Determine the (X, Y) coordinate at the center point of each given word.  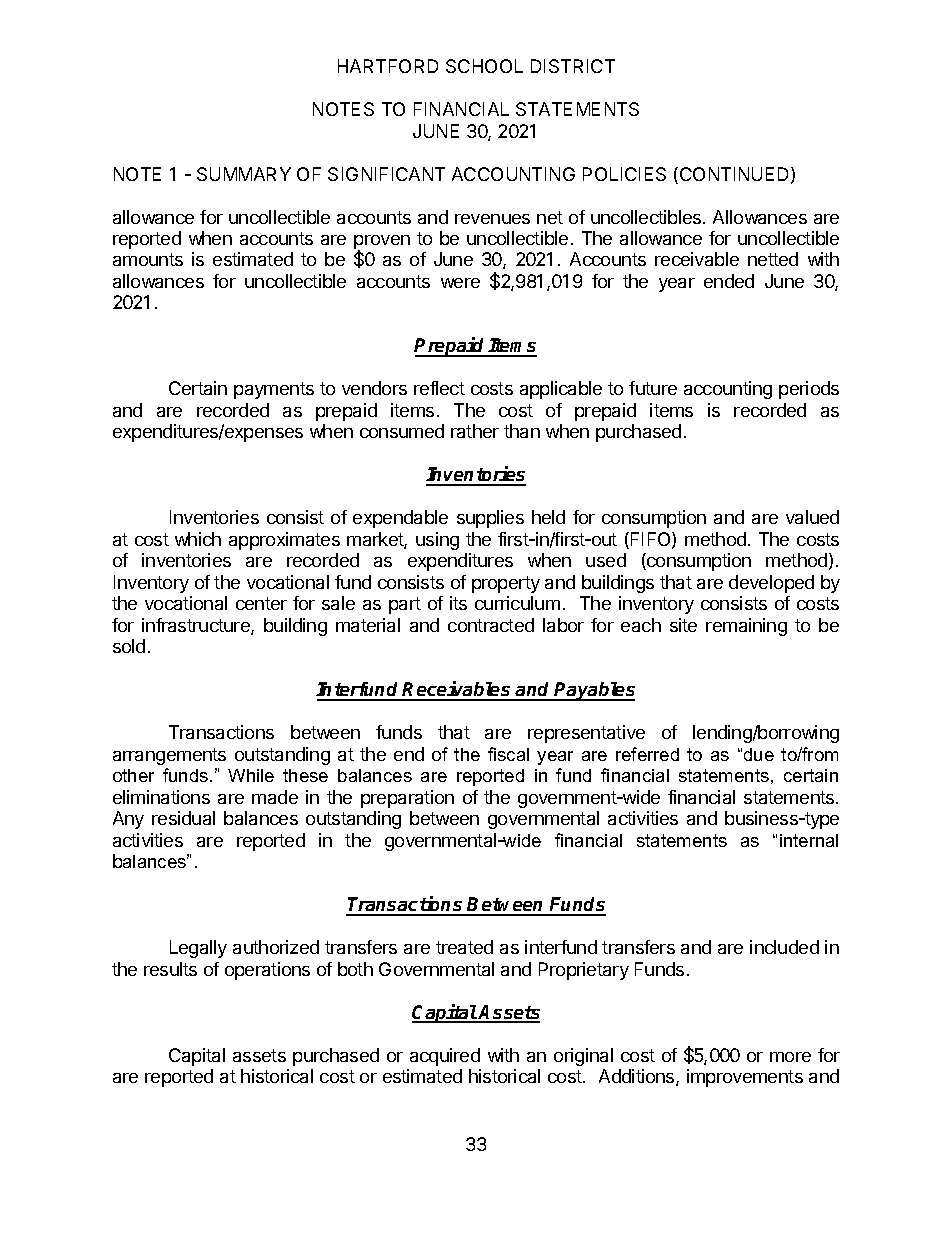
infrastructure (197, 626)
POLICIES (624, 174)
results (170, 969)
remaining (746, 627)
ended (729, 281)
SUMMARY (244, 174)
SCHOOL (484, 66)
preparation (407, 799)
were (460, 283)
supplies (490, 519)
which (198, 539)
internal (809, 840)
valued (812, 517)
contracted (491, 625)
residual (183, 818)
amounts (148, 259)
